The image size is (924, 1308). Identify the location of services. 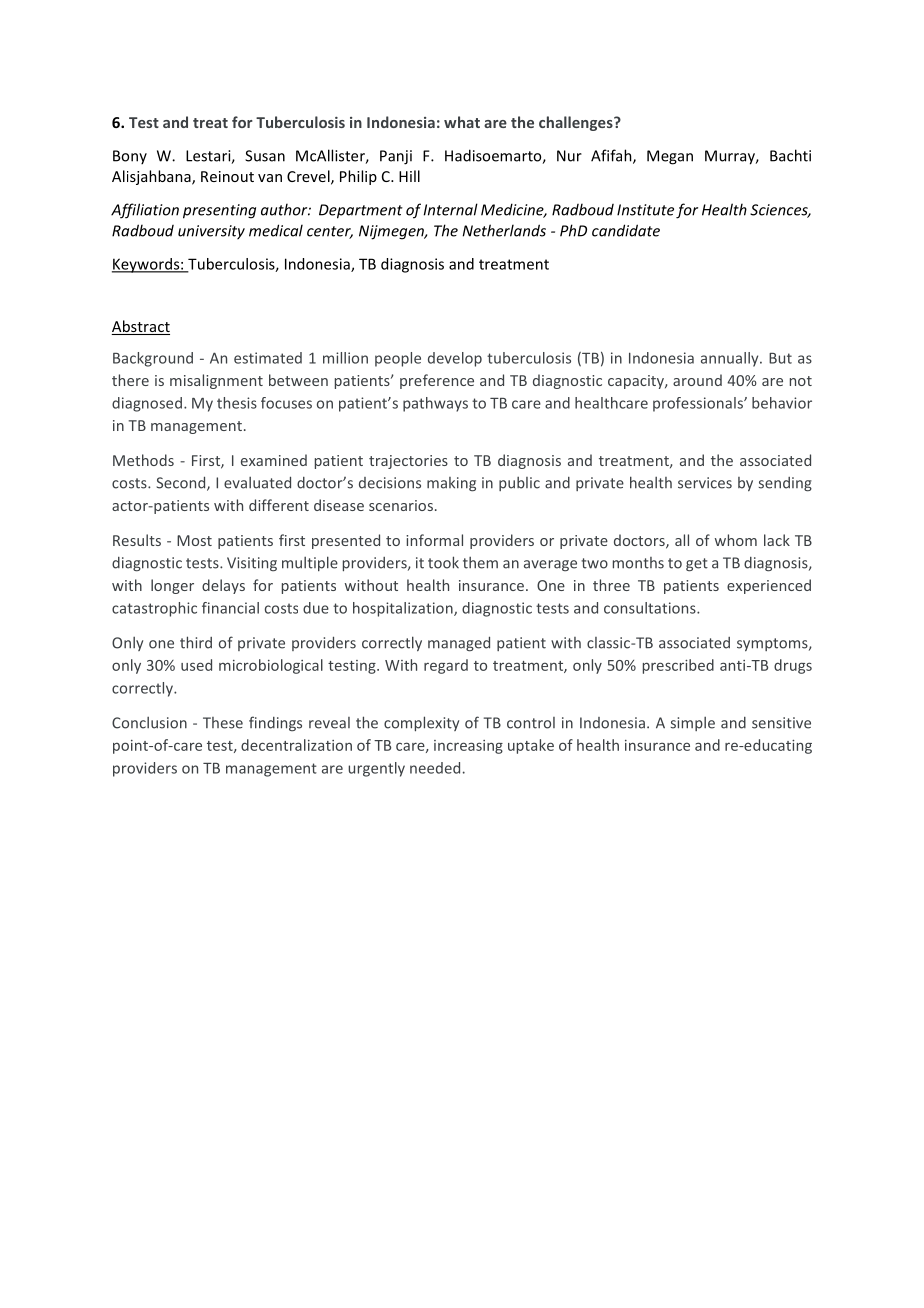
(705, 483).
